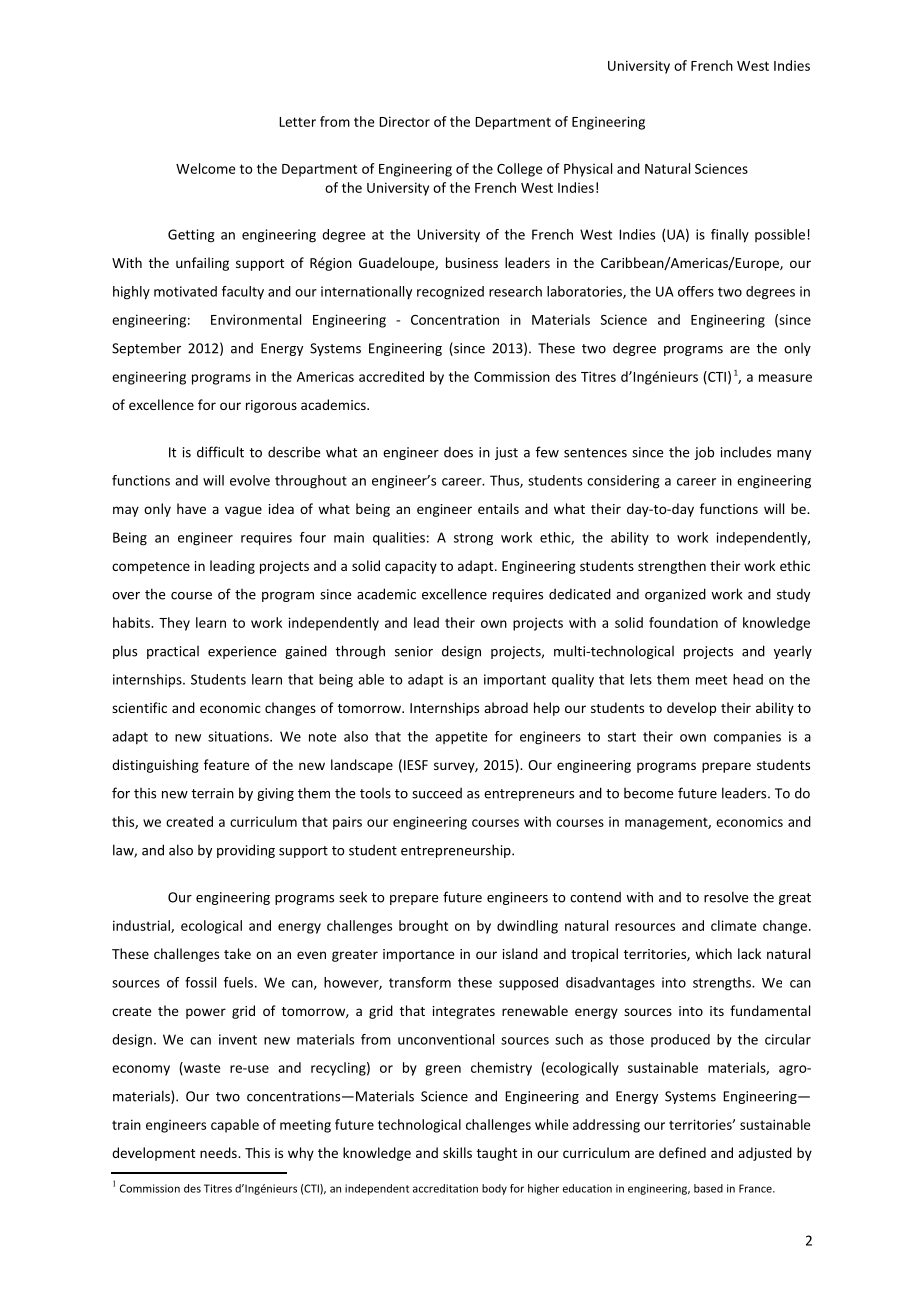  I want to click on finally, so click(730, 236).
